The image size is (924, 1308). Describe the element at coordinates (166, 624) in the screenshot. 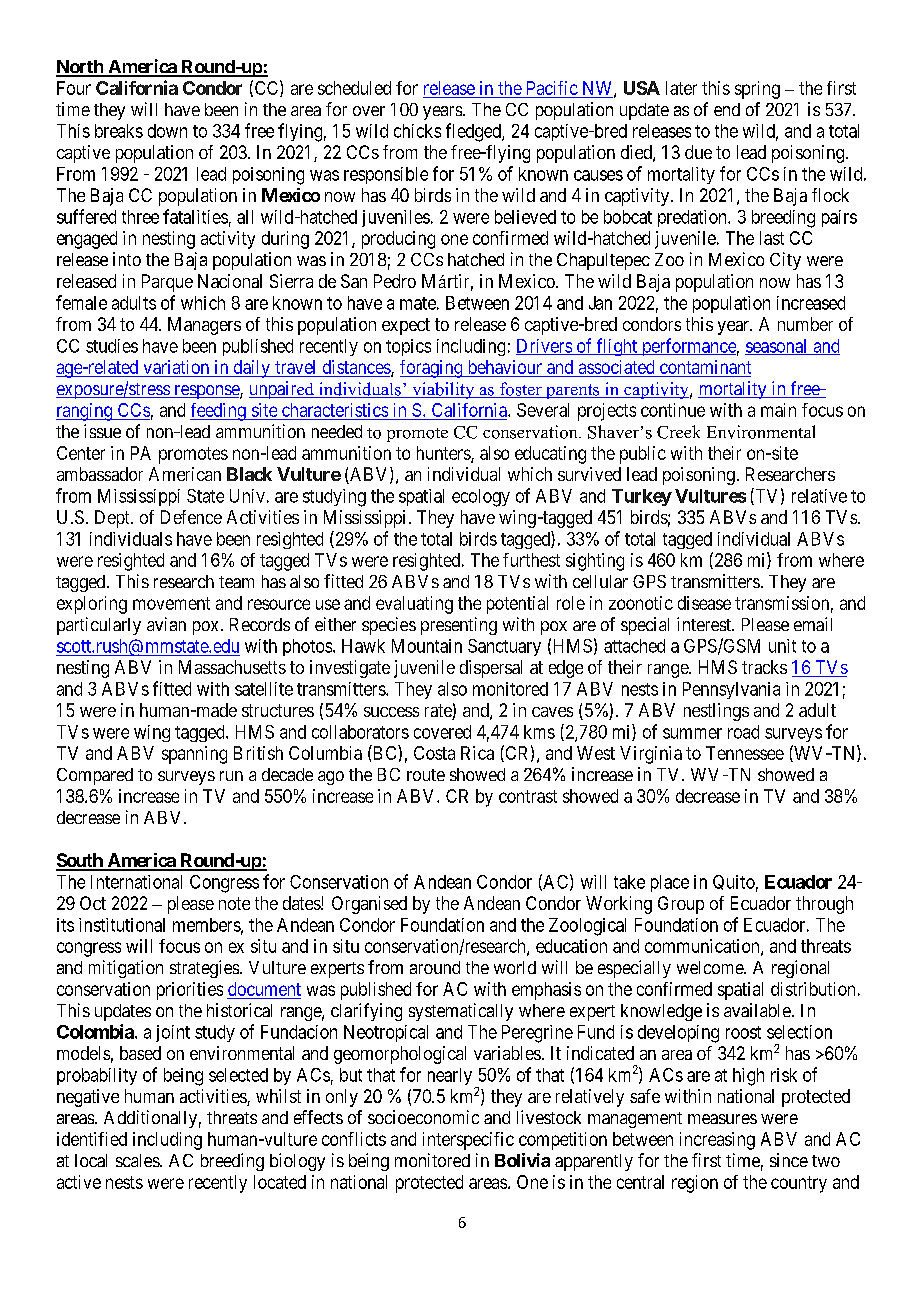

I see `avian` at that location.
